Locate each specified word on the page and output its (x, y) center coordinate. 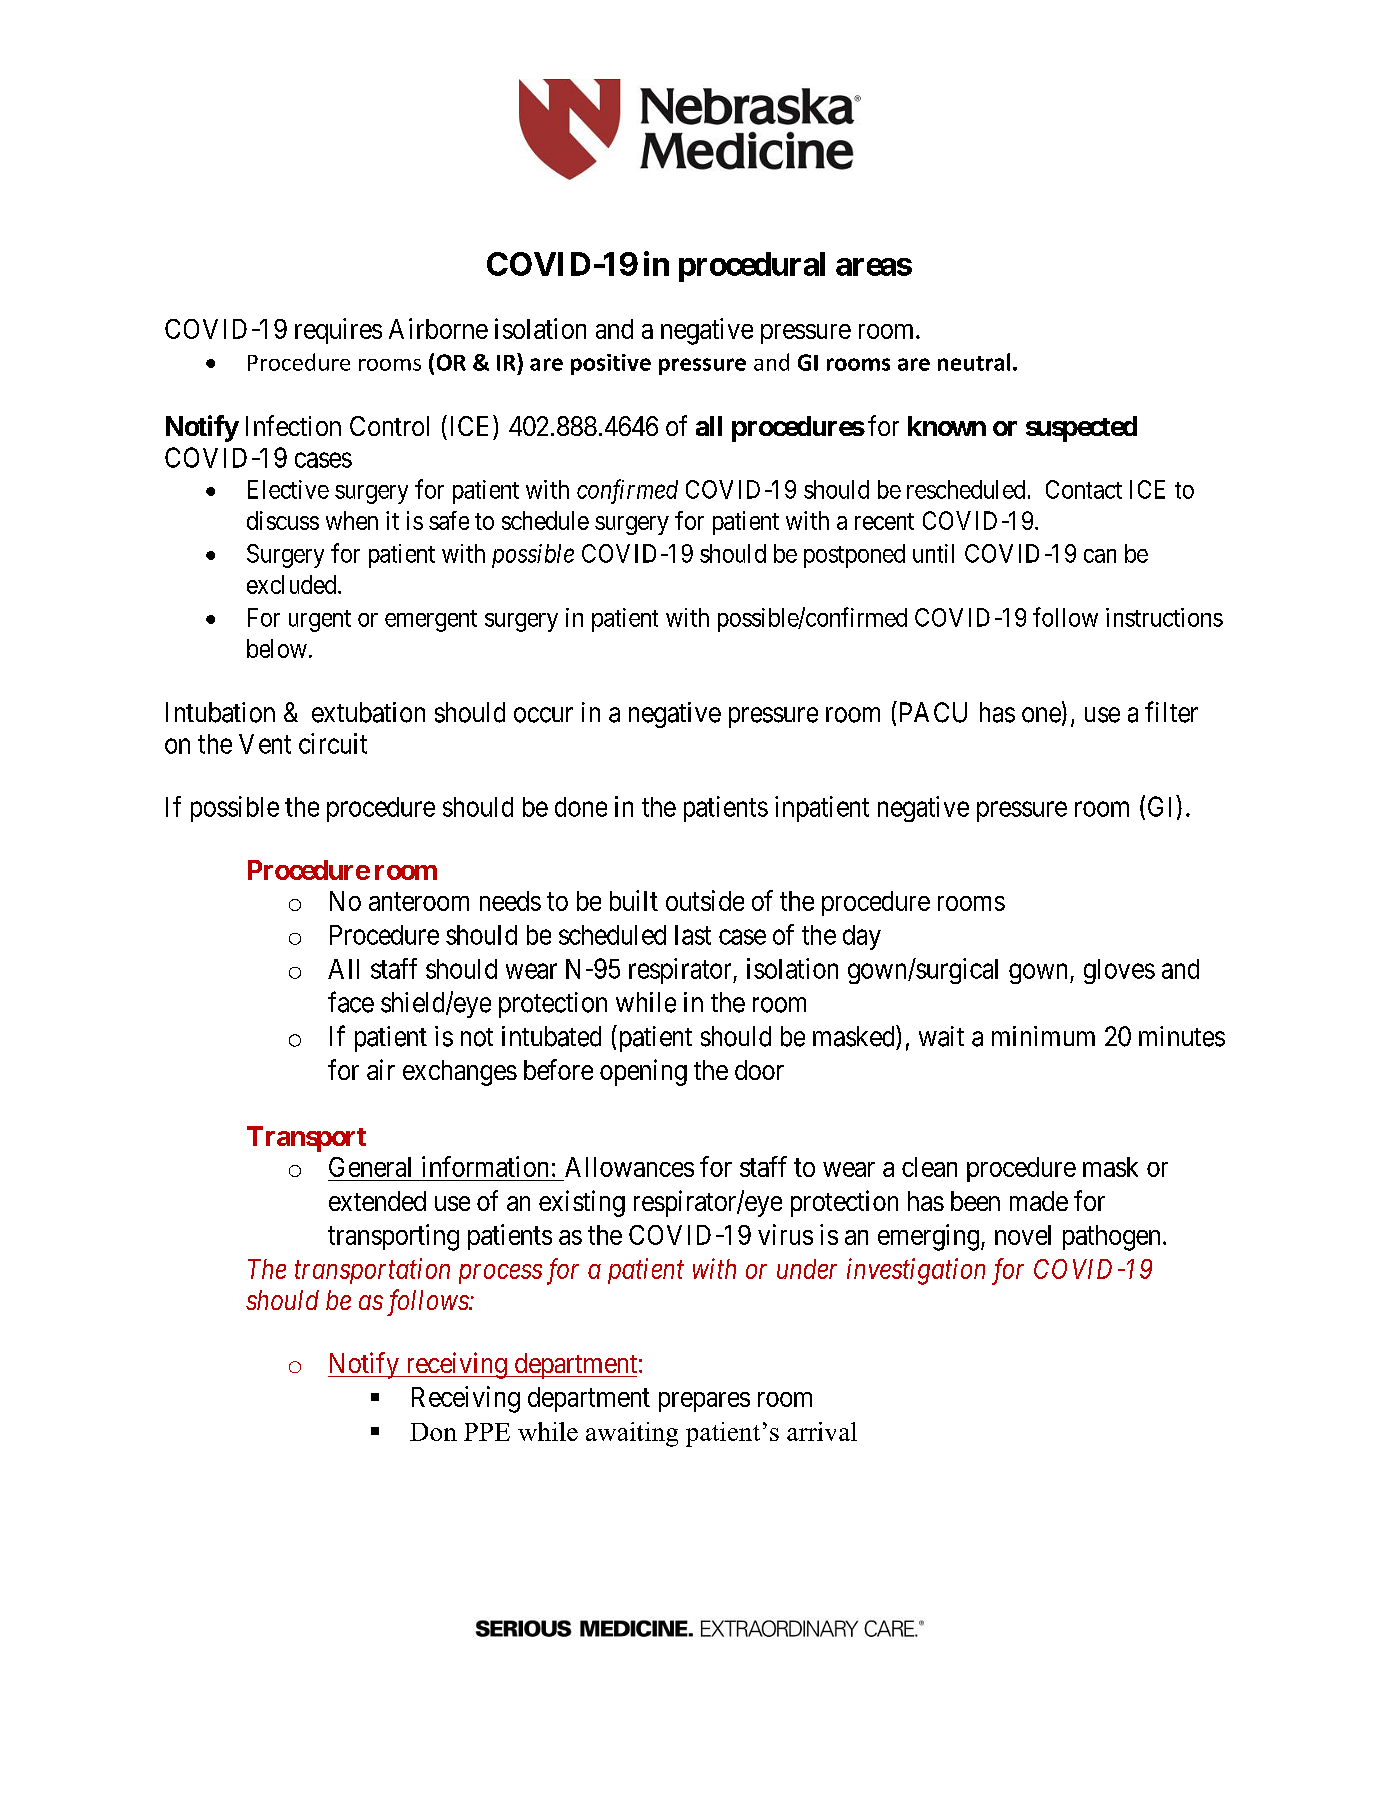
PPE (487, 1432)
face (351, 1002)
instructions (1164, 617)
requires (338, 331)
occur (543, 715)
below (277, 648)
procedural (752, 267)
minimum (1043, 1036)
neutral (974, 362)
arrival (822, 1431)
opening (643, 1072)
